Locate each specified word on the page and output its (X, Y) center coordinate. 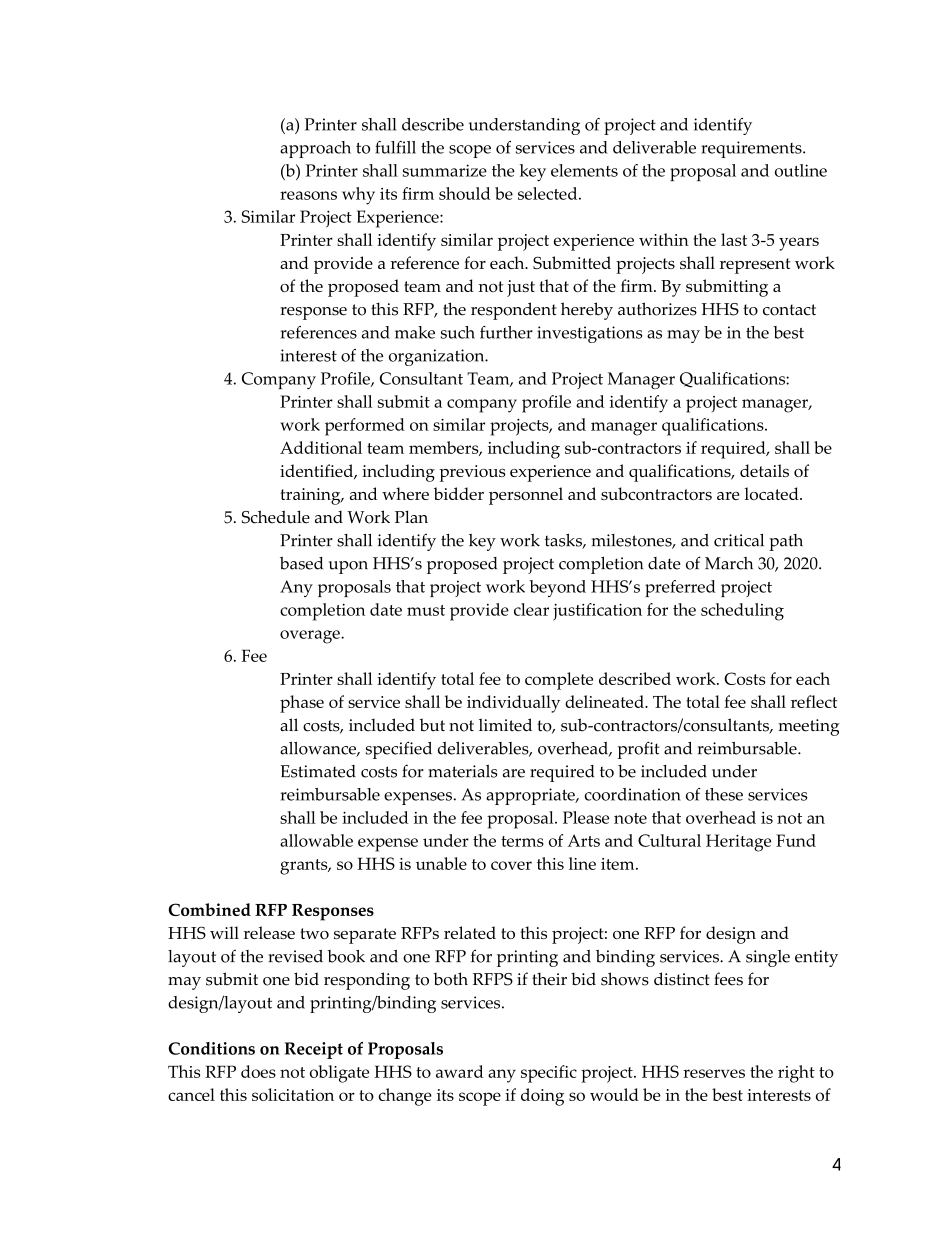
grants (305, 867)
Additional (321, 447)
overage (311, 637)
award (459, 1071)
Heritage (738, 843)
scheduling (742, 612)
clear (531, 609)
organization (438, 357)
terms (522, 841)
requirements (752, 149)
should (464, 193)
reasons (308, 195)
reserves (714, 1073)
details (764, 470)
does (258, 1071)
